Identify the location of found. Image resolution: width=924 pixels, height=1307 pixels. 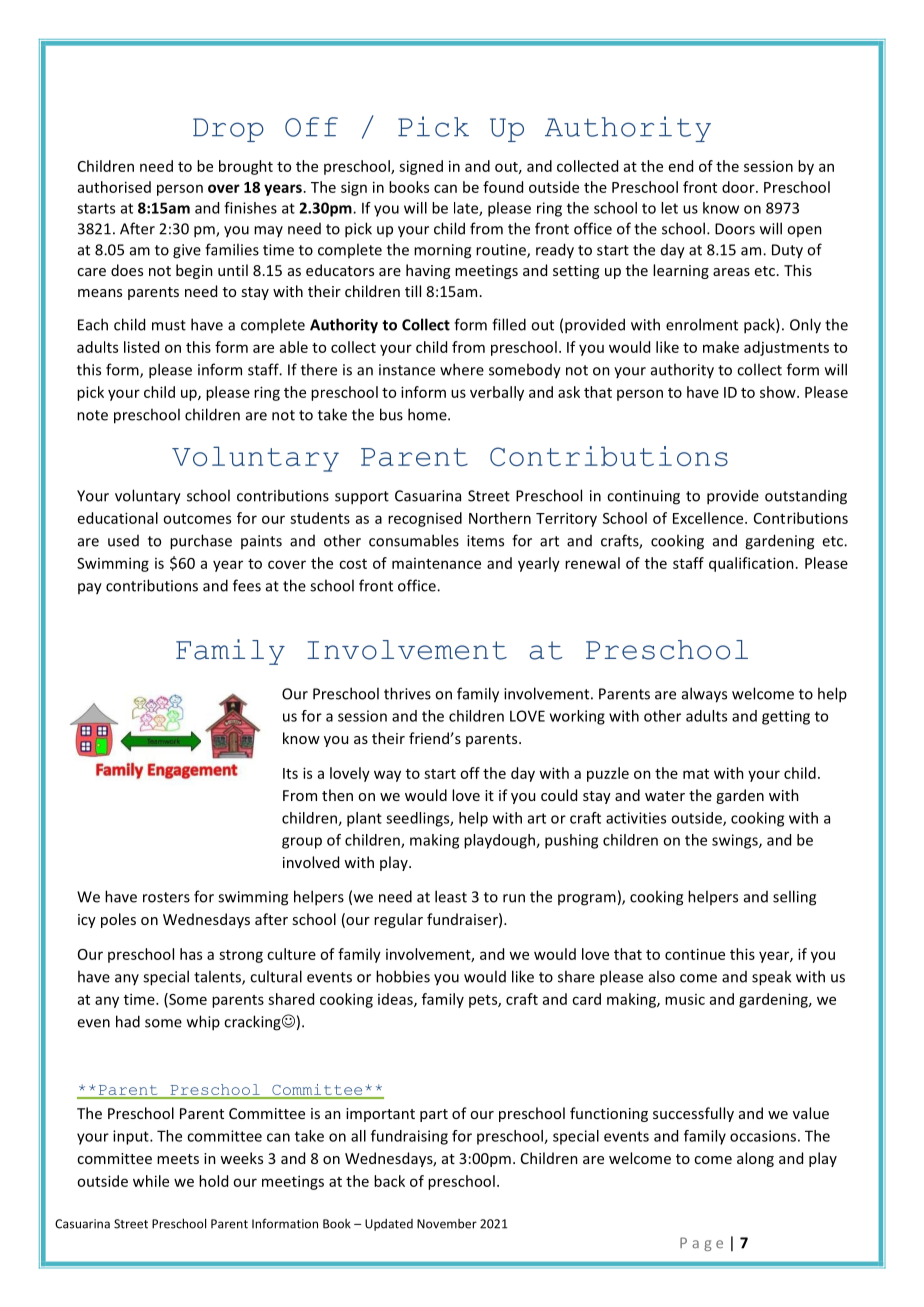
(503, 187).
